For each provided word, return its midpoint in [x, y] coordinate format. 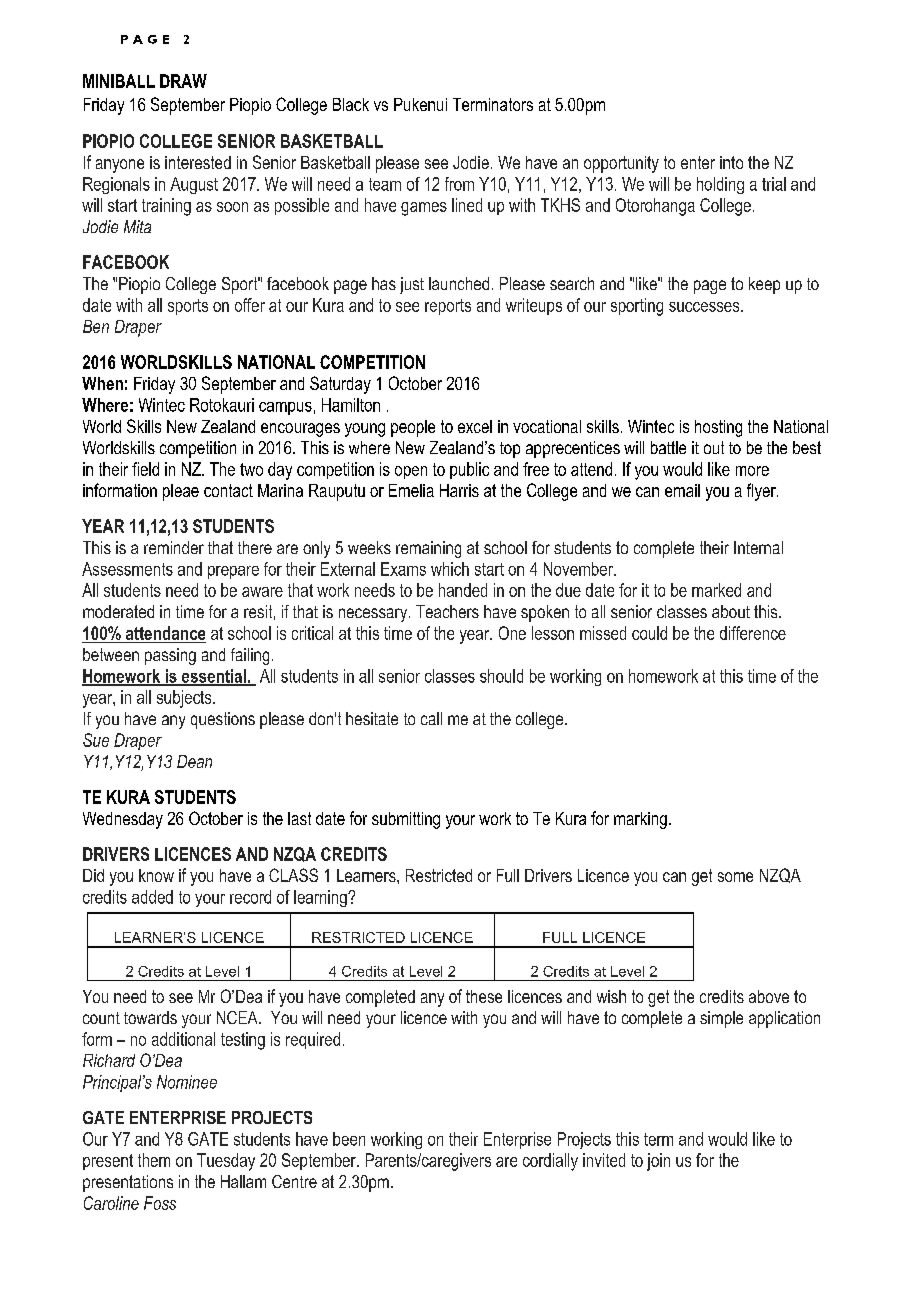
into [731, 162]
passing [170, 656]
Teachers [447, 611]
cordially [550, 1162]
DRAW [183, 81]
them [154, 1160]
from [459, 184]
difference [753, 633]
